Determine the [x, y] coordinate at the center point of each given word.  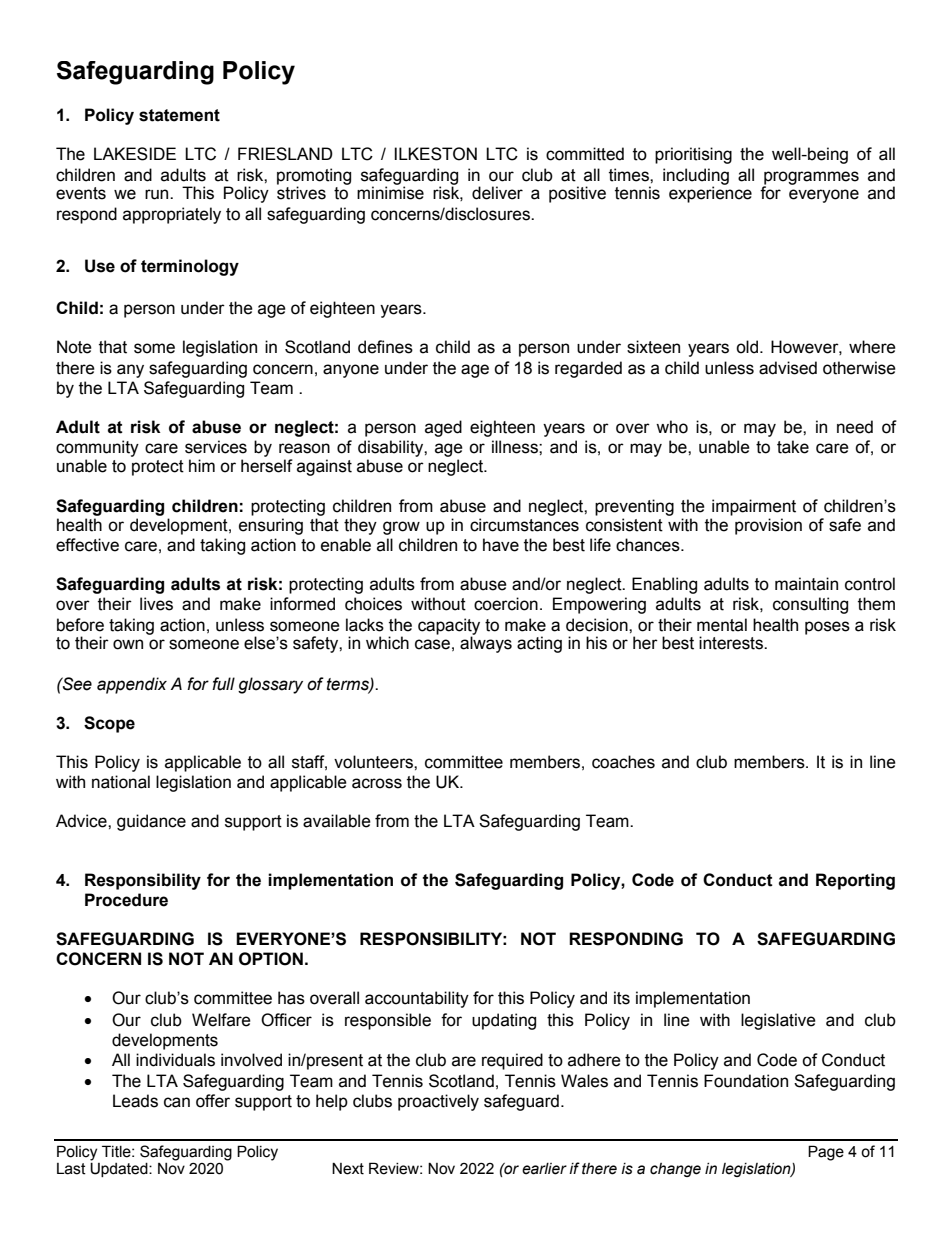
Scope [109, 724]
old [748, 347]
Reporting [855, 881]
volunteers [374, 762]
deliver [497, 193]
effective [87, 545]
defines [385, 347]
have [501, 545]
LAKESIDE [135, 154]
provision [768, 526]
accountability [417, 999]
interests [732, 643]
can [177, 1102]
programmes [811, 179]
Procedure [126, 900]
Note [74, 347]
